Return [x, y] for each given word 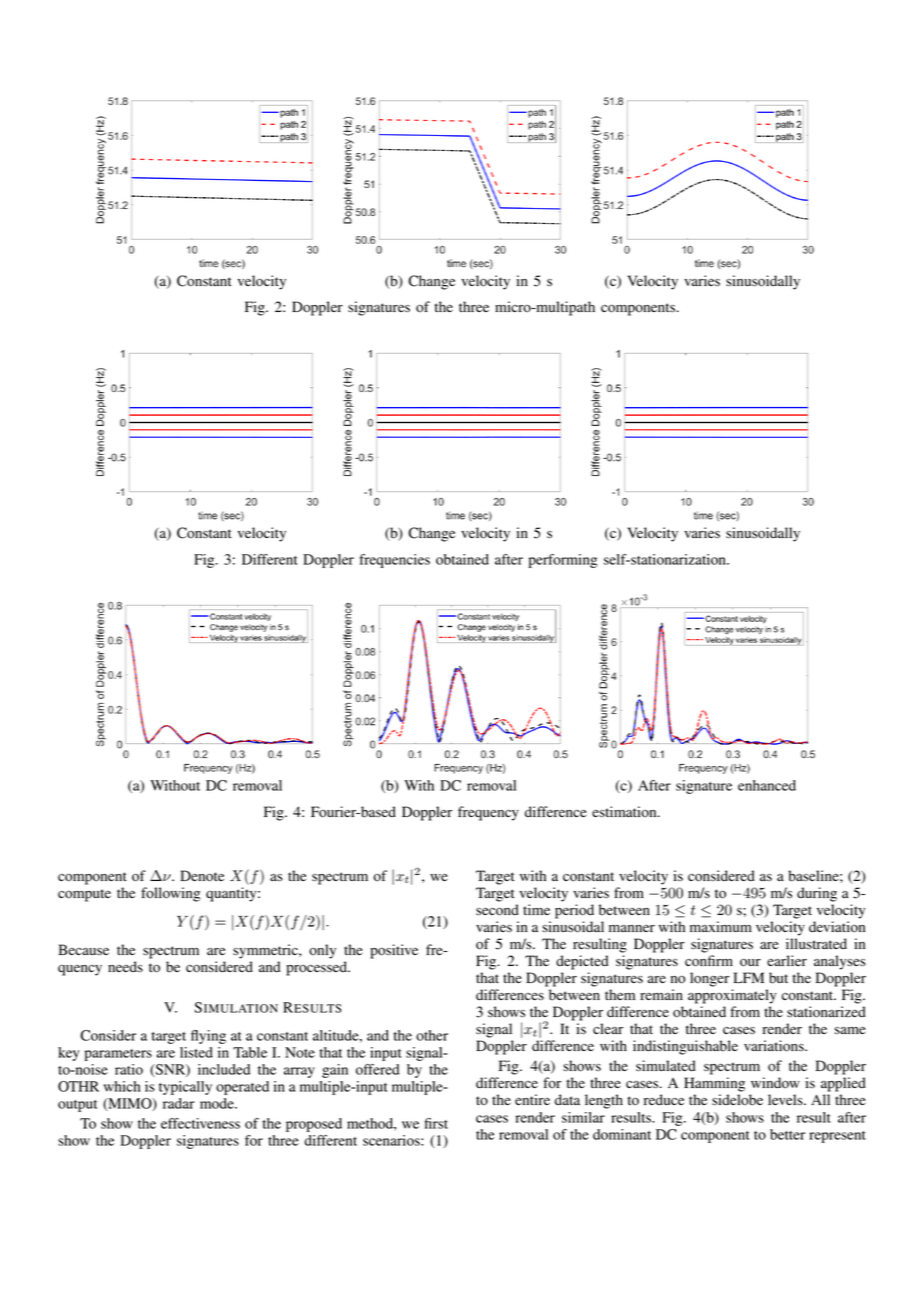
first [436, 1123]
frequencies [394, 561]
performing [563, 561]
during [817, 894]
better [787, 1134]
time [536, 909]
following [170, 894]
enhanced [767, 785]
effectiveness [200, 1123]
